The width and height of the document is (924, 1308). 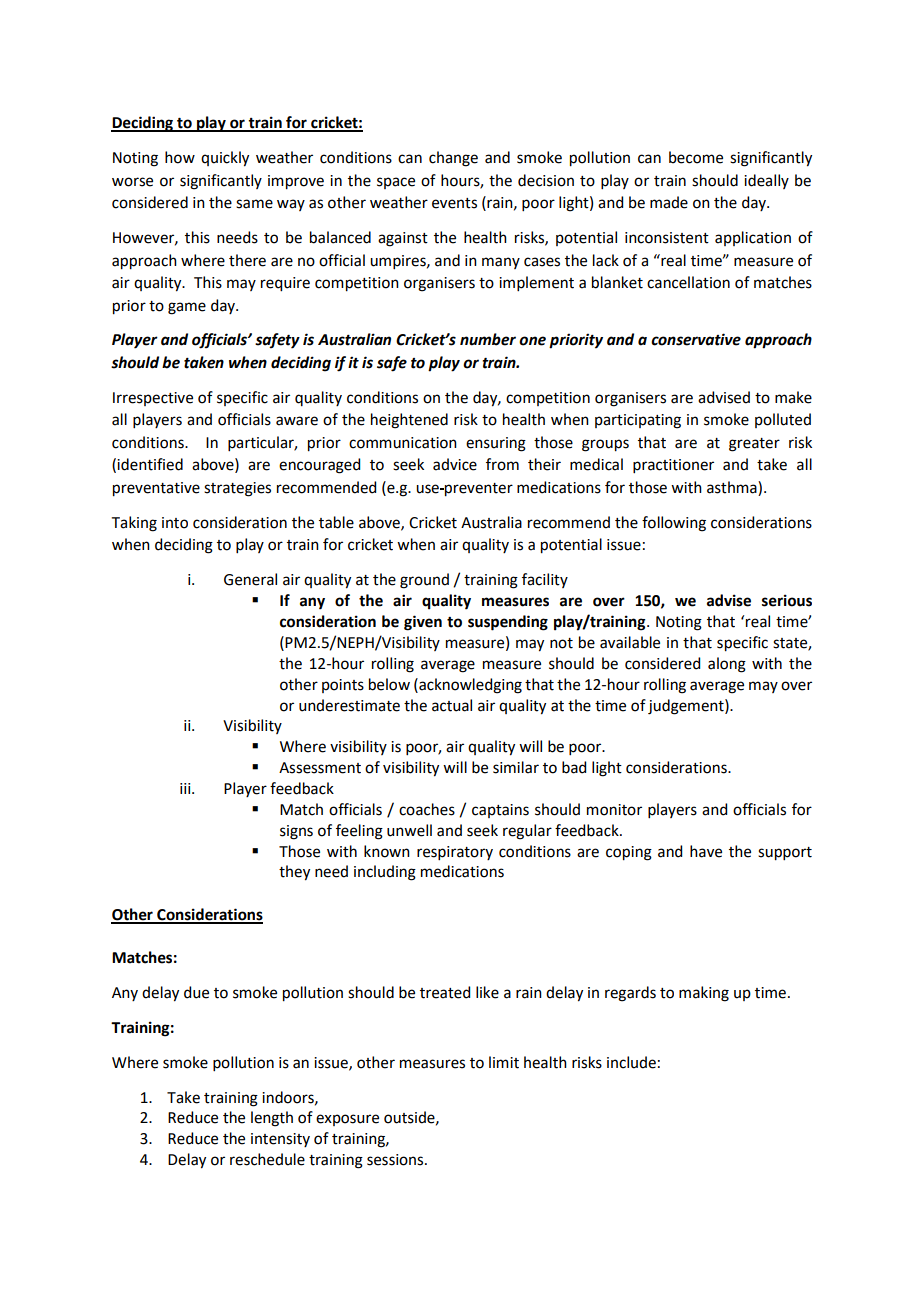 I want to click on given, so click(x=423, y=623).
